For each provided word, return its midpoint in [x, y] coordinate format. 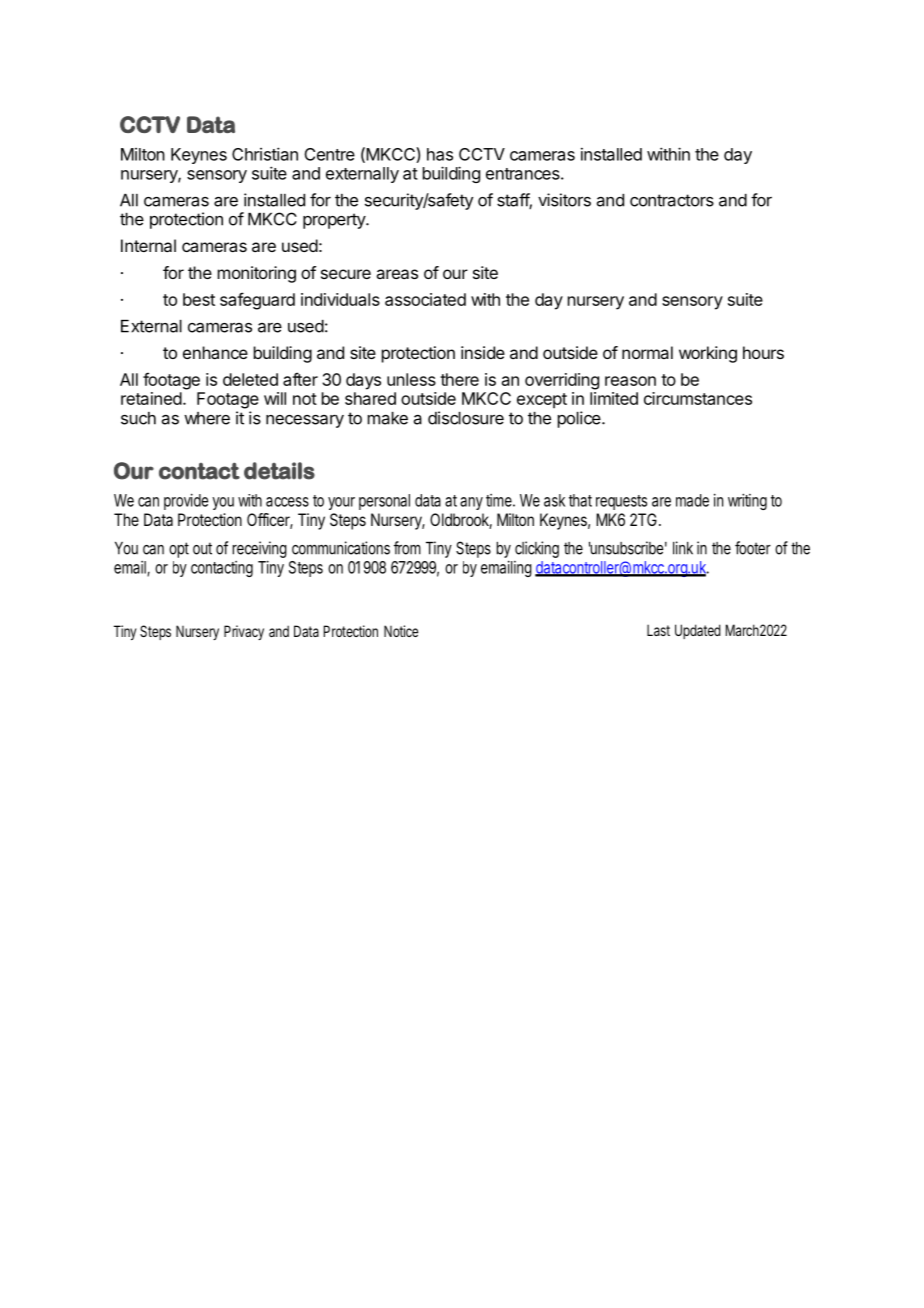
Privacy [244, 632]
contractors [672, 200]
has [440, 154]
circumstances [698, 398]
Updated [698, 631]
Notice [401, 631]
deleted [250, 379]
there [459, 379]
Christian [265, 154]
